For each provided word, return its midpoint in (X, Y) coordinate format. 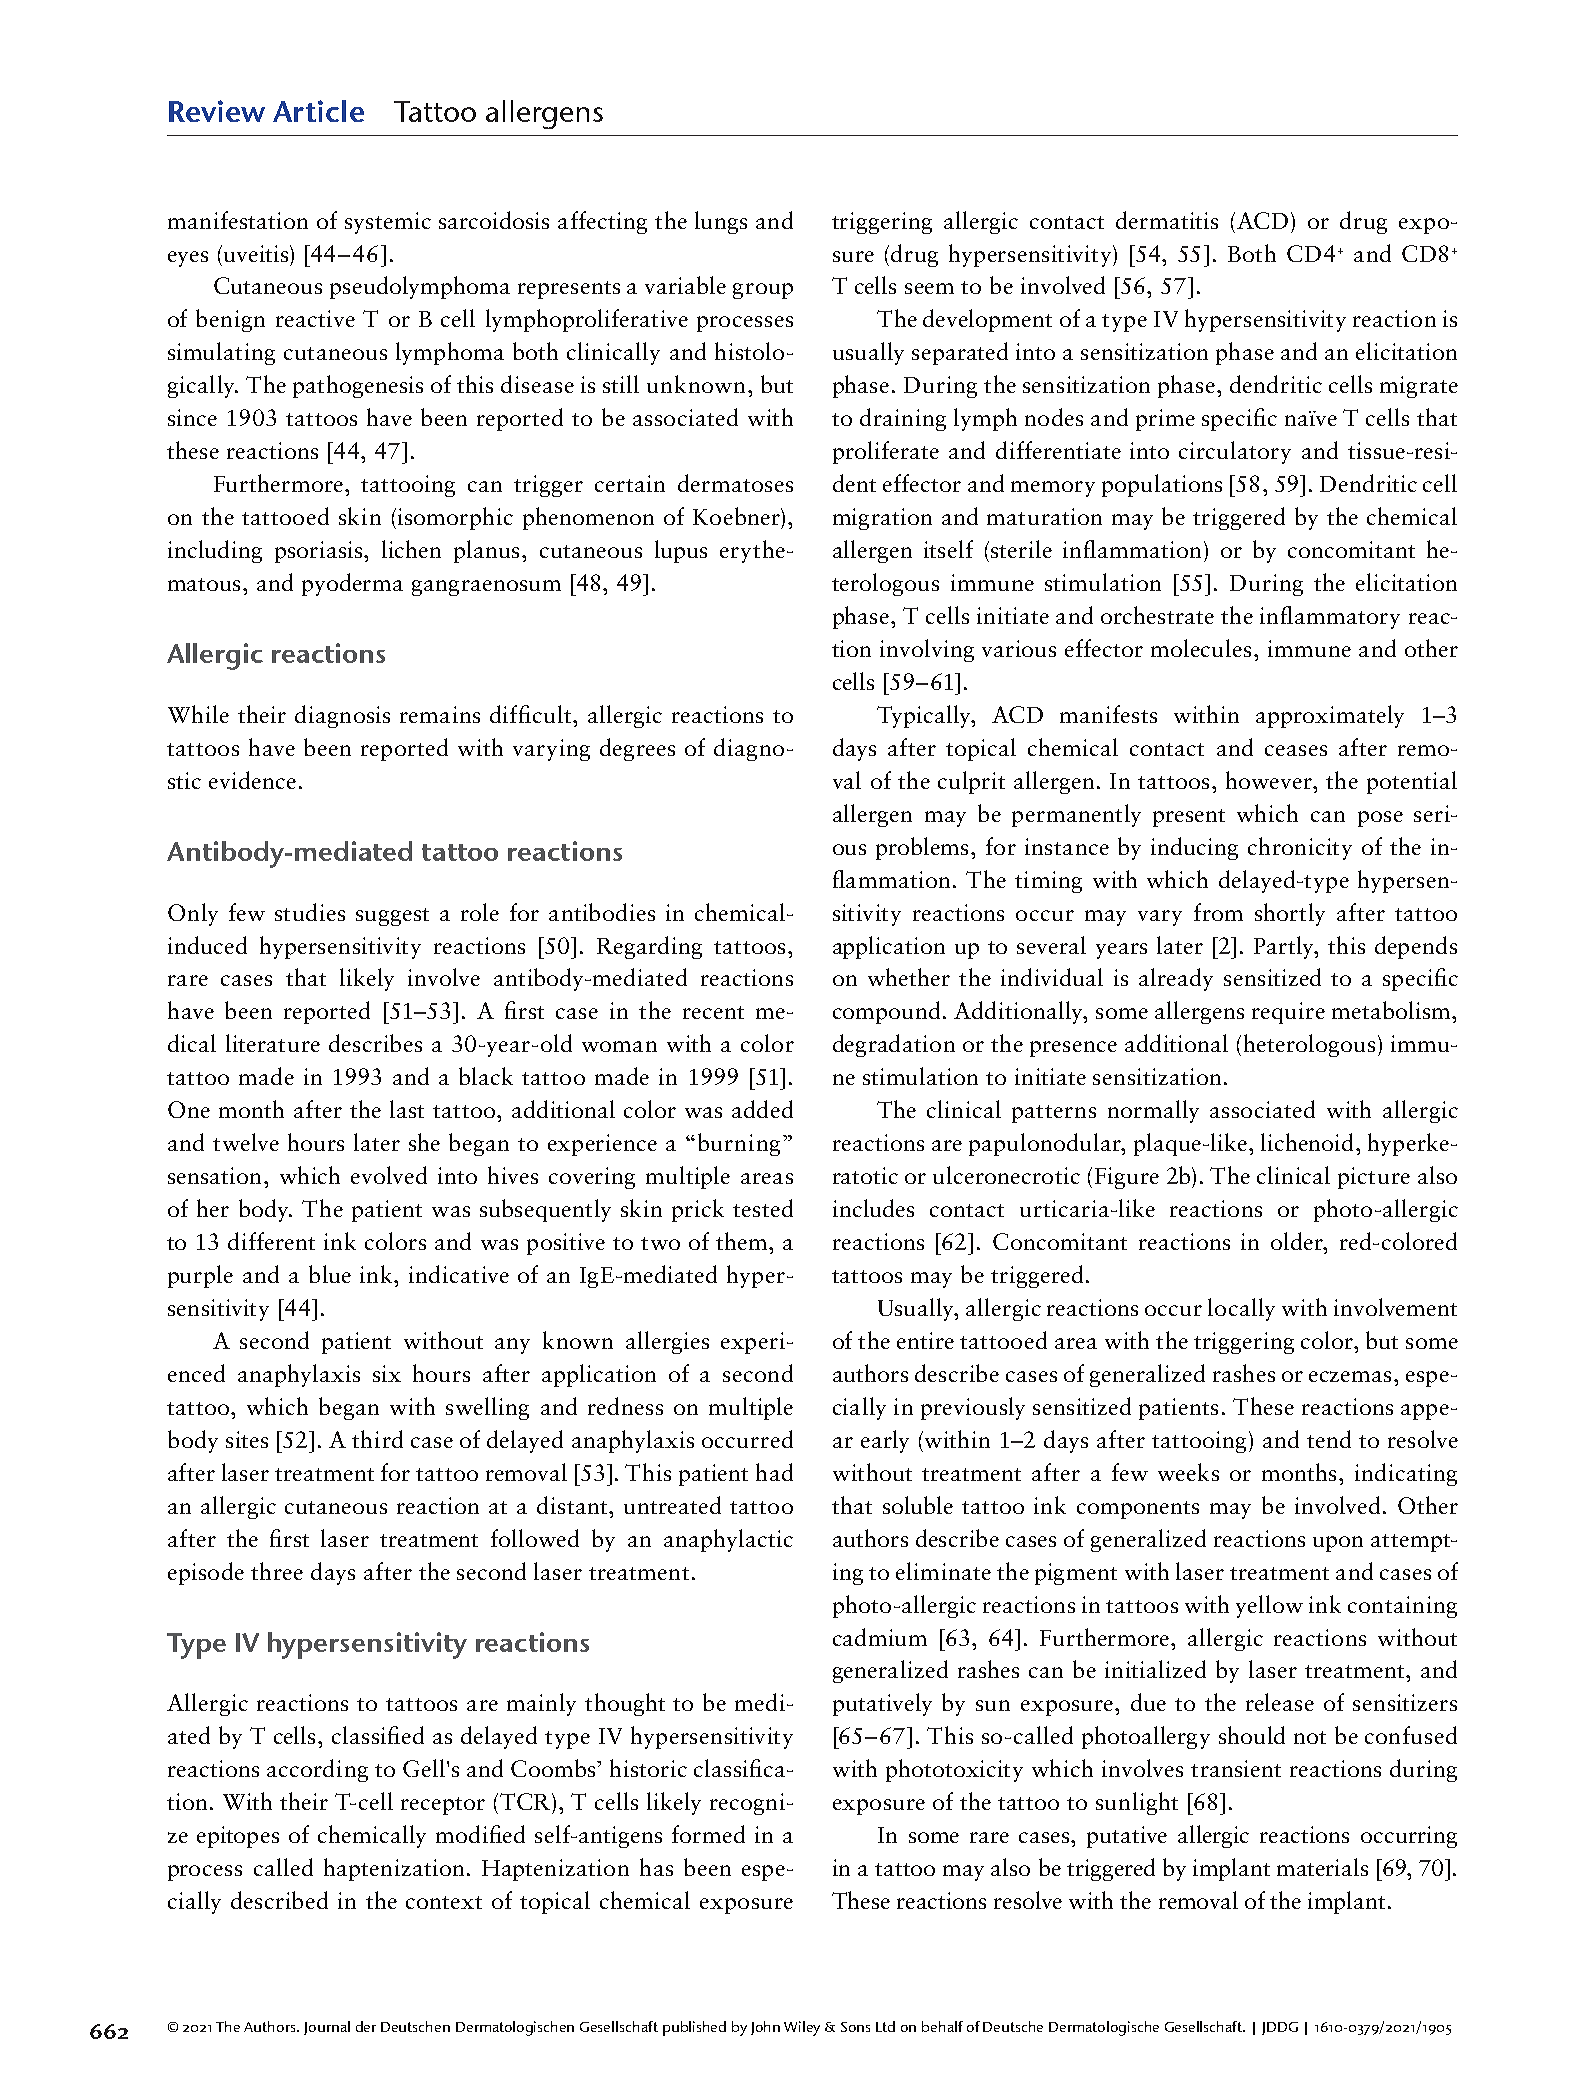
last (407, 1109)
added (762, 1109)
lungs (721, 222)
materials (1322, 1867)
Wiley (802, 2028)
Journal (327, 2028)
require (1288, 1013)
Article (318, 111)
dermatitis (1167, 220)
